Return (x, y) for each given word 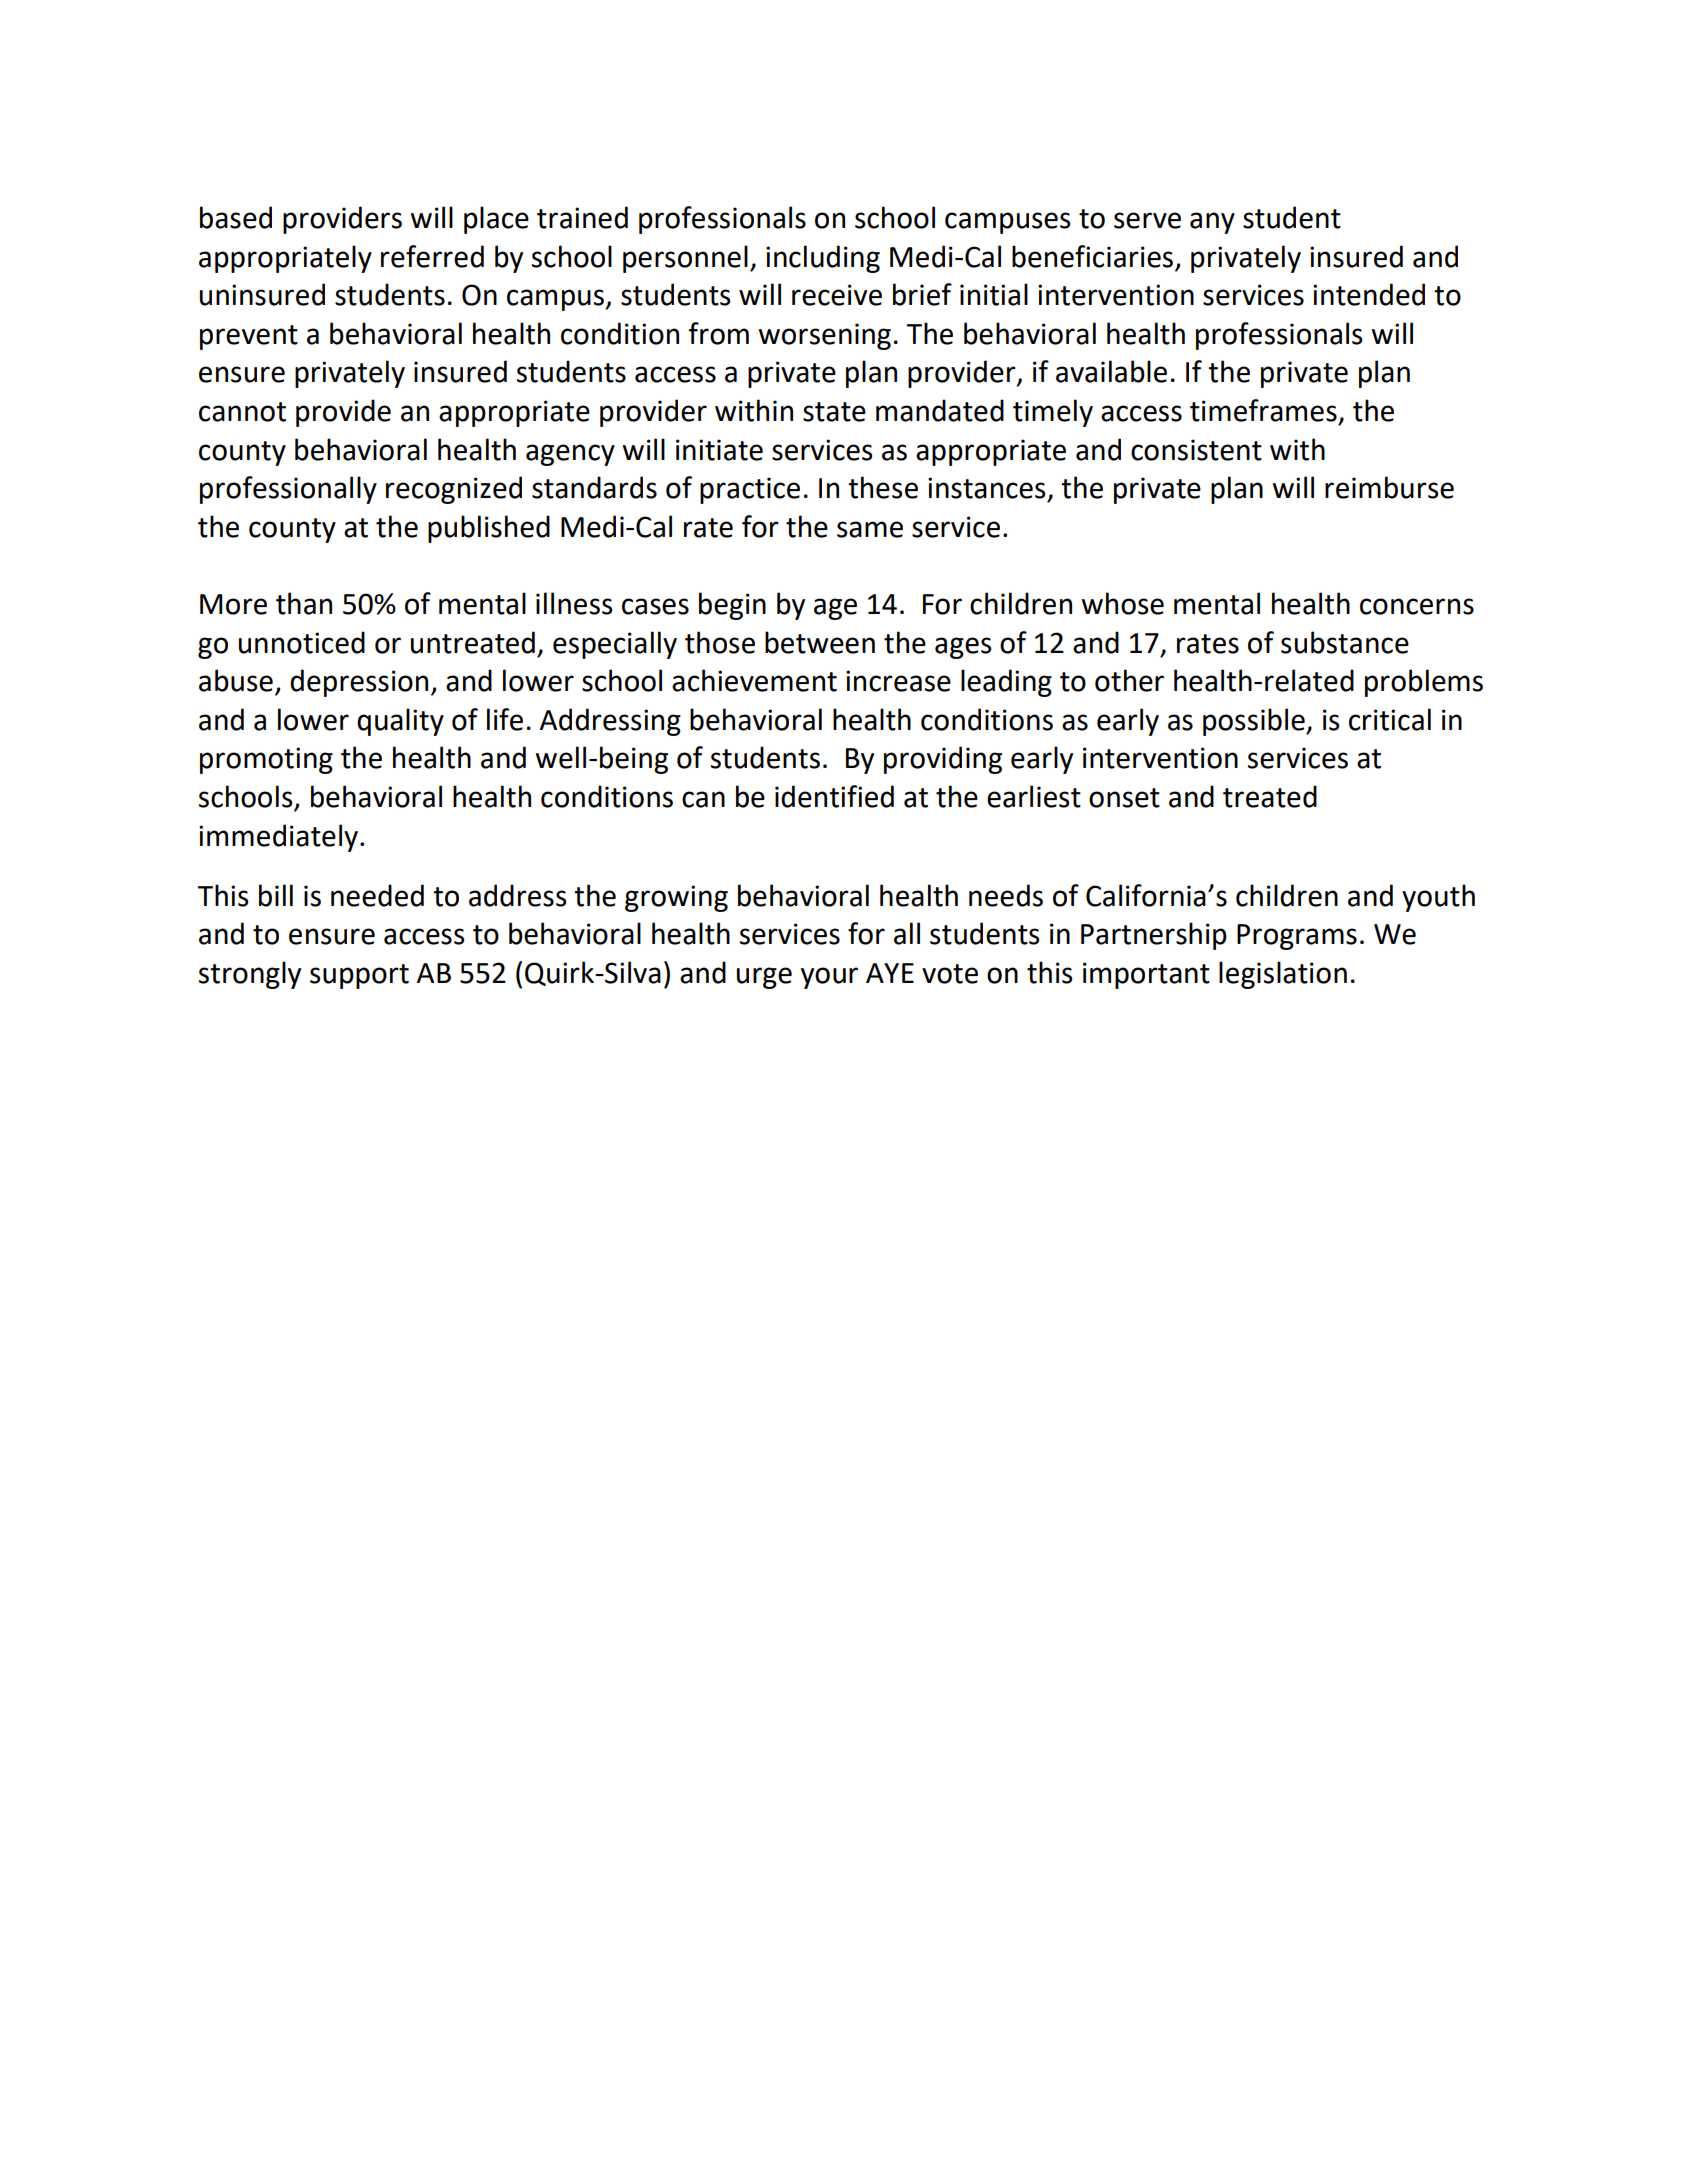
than (304, 603)
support (359, 976)
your (829, 978)
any (1212, 223)
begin (732, 606)
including (823, 259)
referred (432, 256)
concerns (1417, 606)
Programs (1297, 937)
